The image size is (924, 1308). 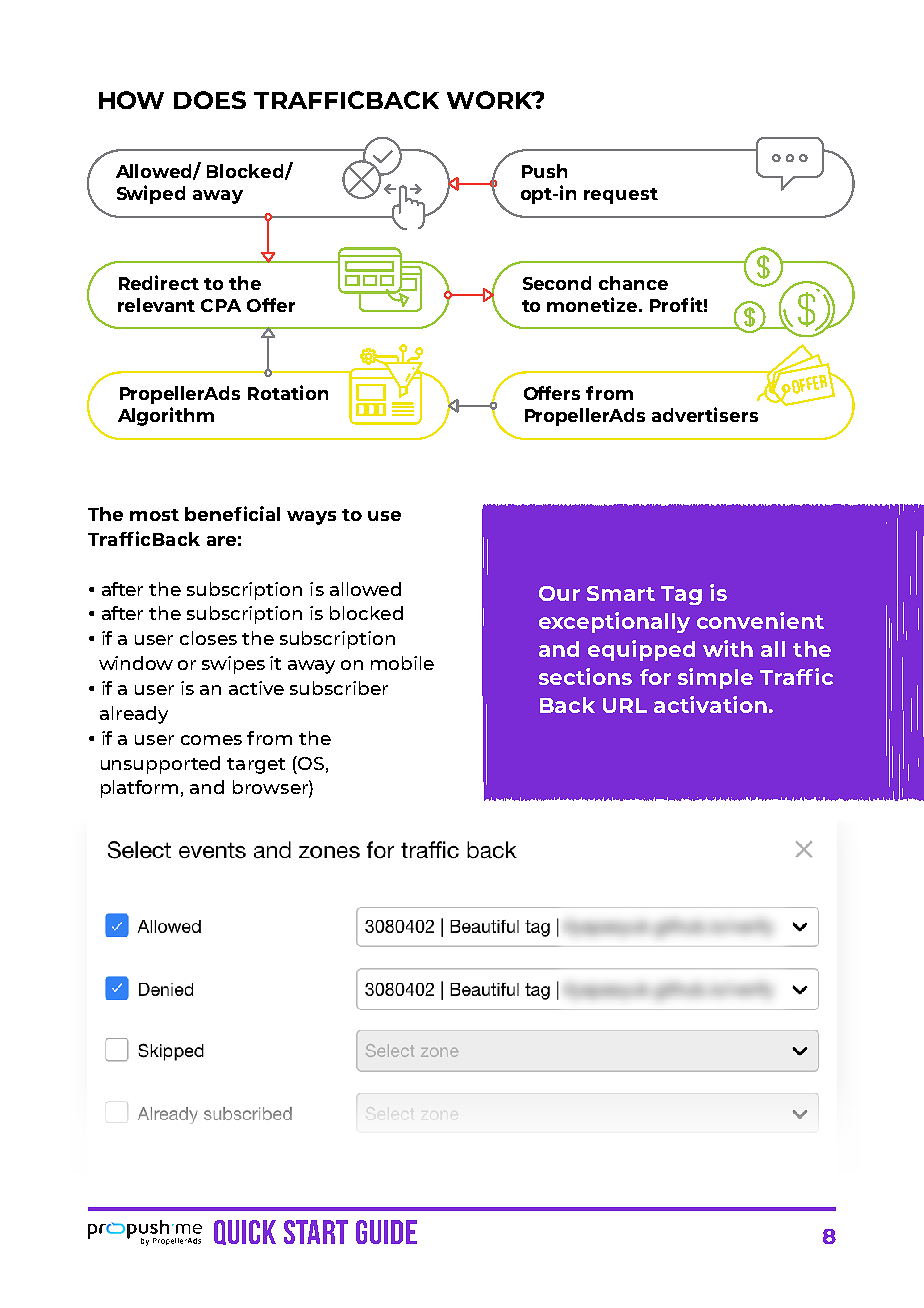 I want to click on Start, so click(x=316, y=1232).
